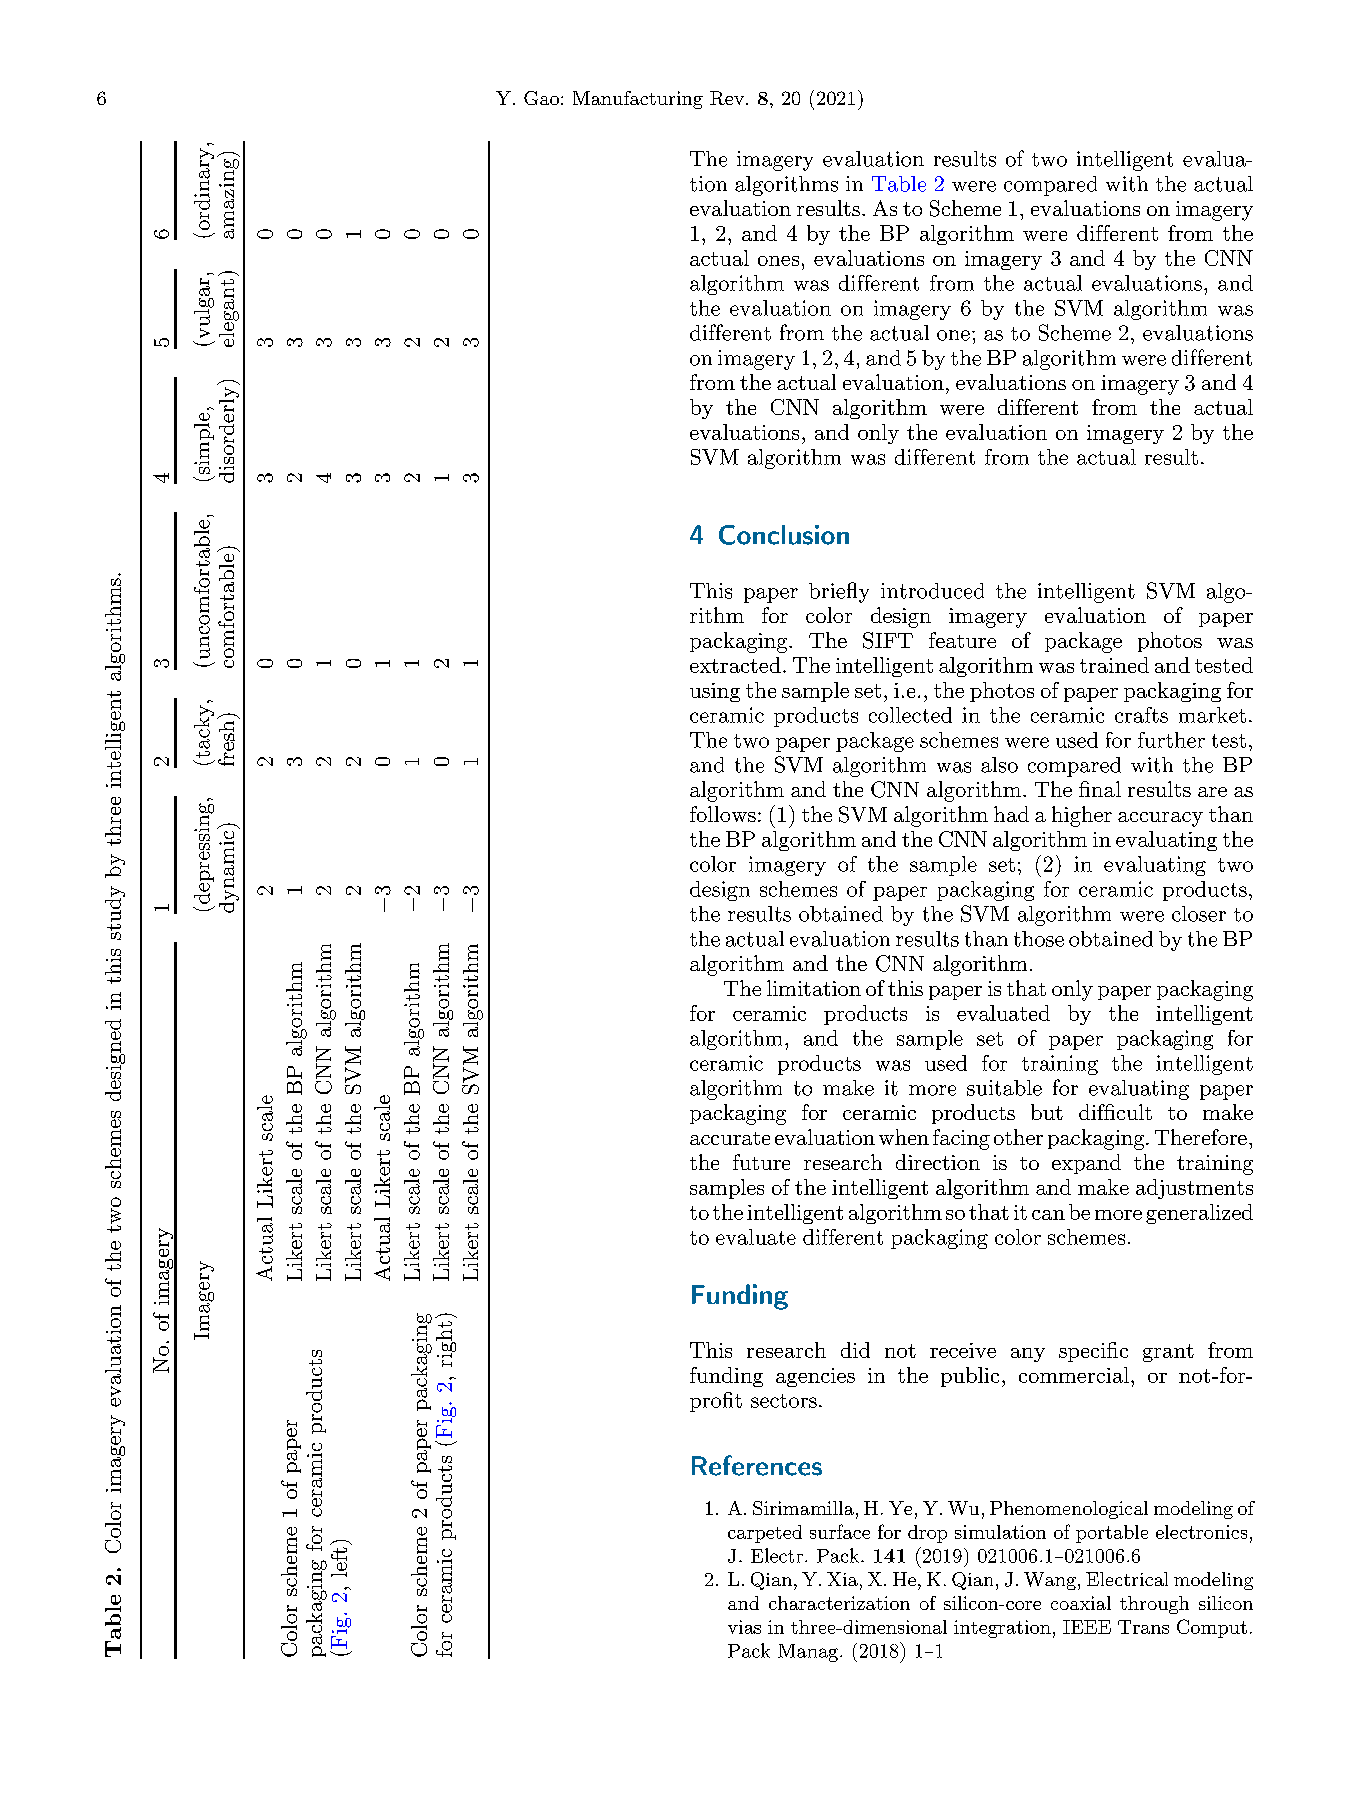 Image resolution: width=1350 pixels, height=1800 pixels. I want to click on collected, so click(910, 715).
